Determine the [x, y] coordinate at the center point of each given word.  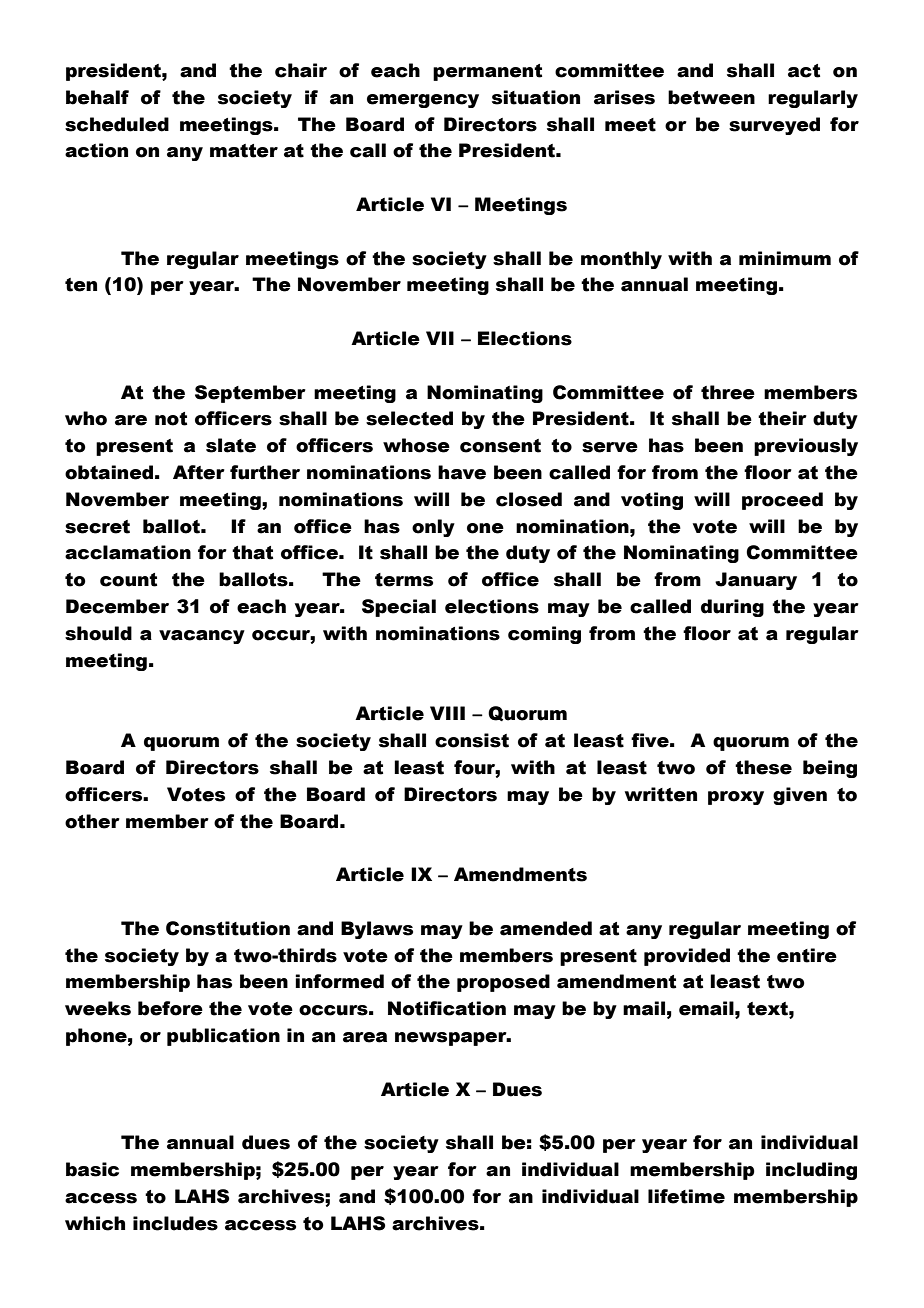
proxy [736, 798]
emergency [423, 101]
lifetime [686, 1196]
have [462, 472]
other [92, 821]
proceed [782, 501]
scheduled [117, 124]
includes [175, 1223]
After [199, 472]
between [711, 97]
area [365, 1037]
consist [472, 740]
